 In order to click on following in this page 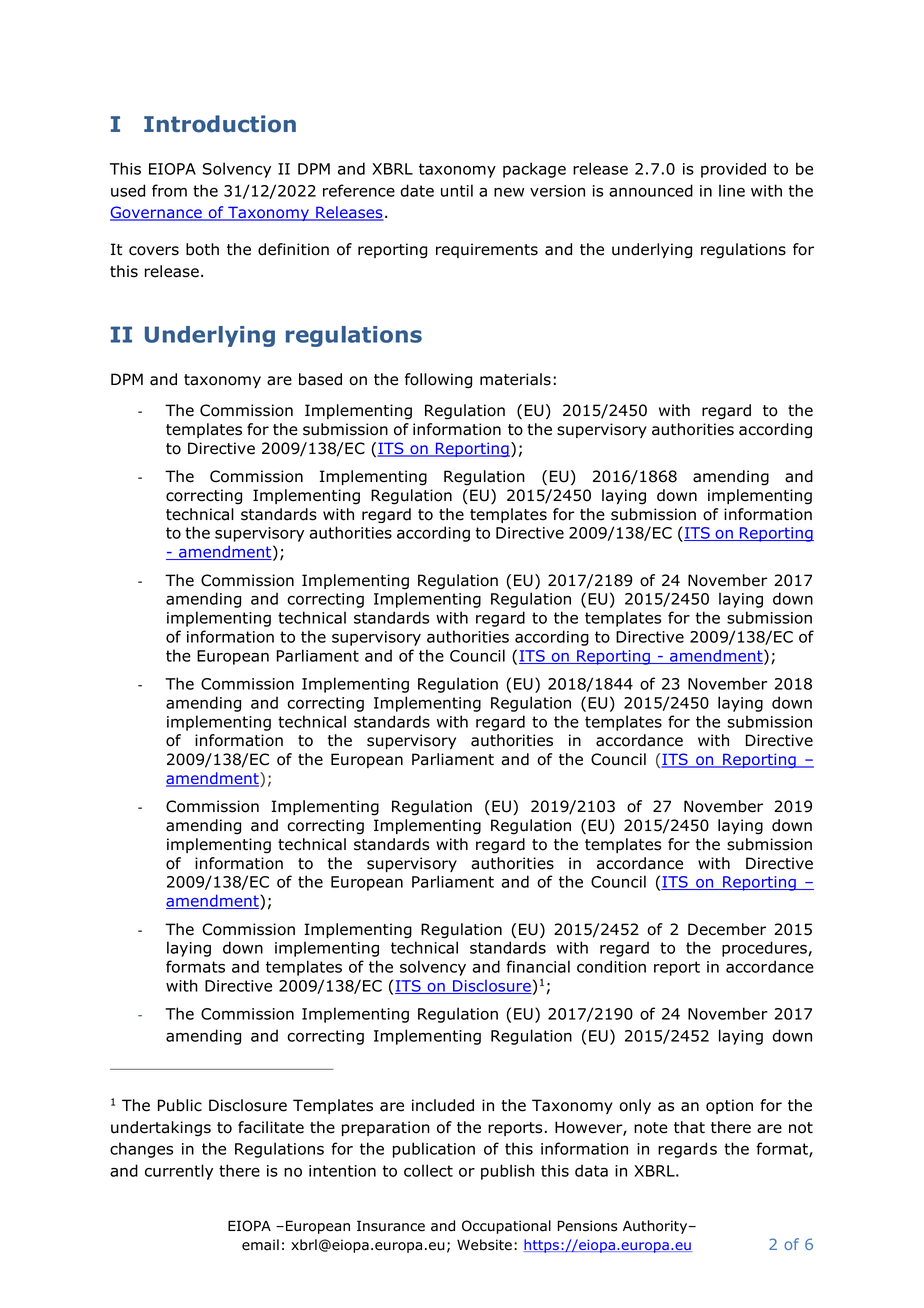, I will do `click(438, 381)`.
